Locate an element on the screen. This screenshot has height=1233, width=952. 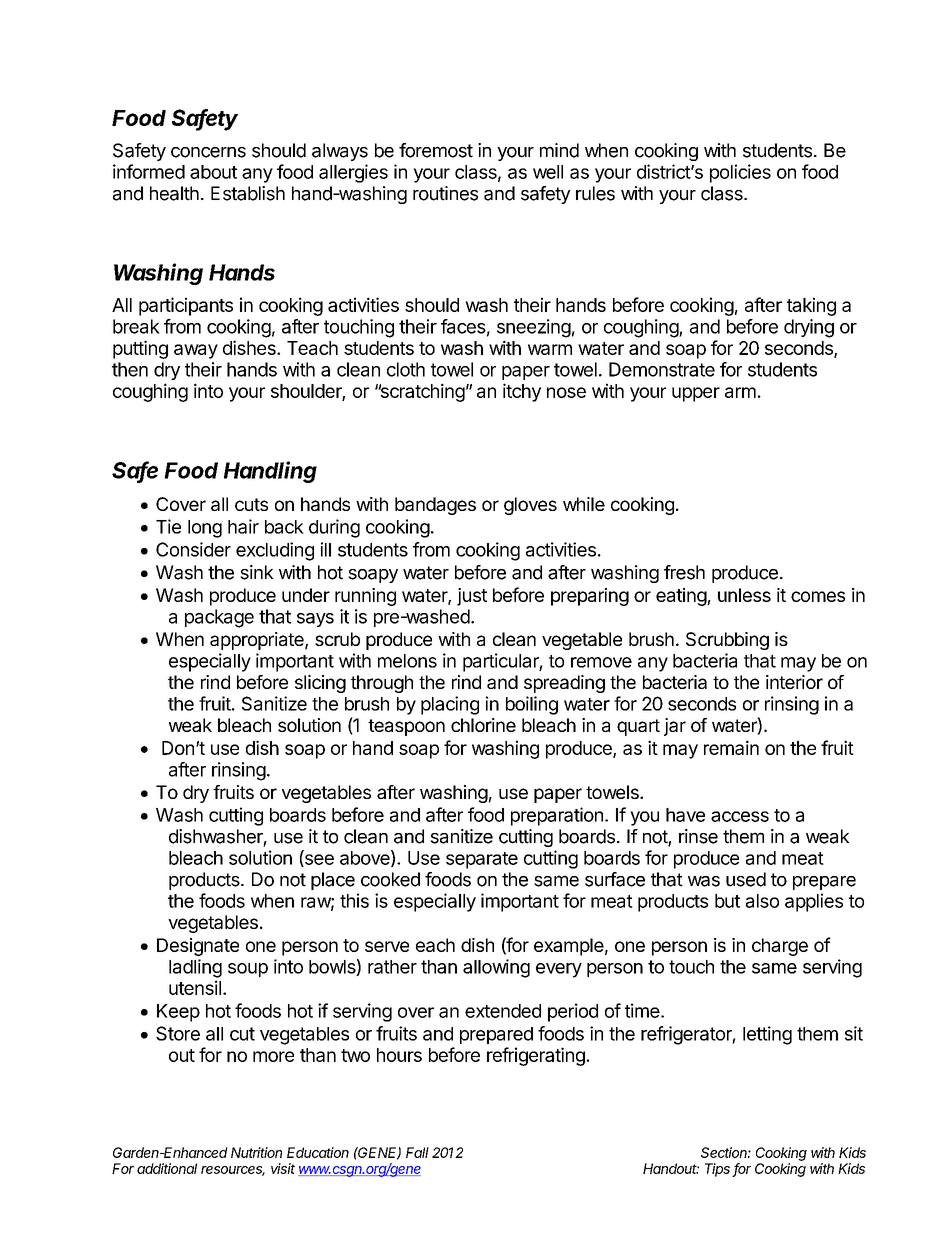
routines is located at coordinates (445, 193).
